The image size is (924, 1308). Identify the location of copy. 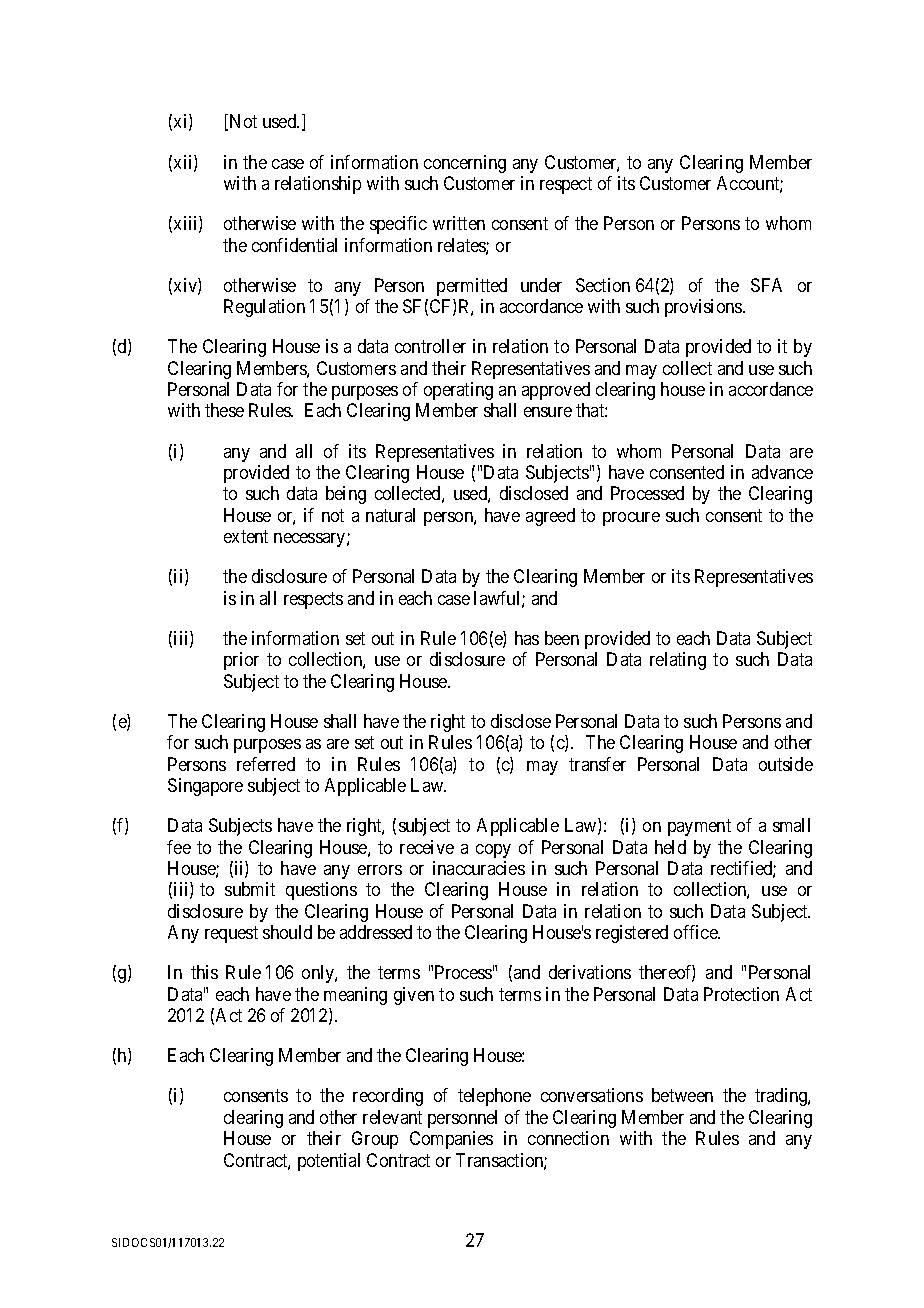
(493, 851).
